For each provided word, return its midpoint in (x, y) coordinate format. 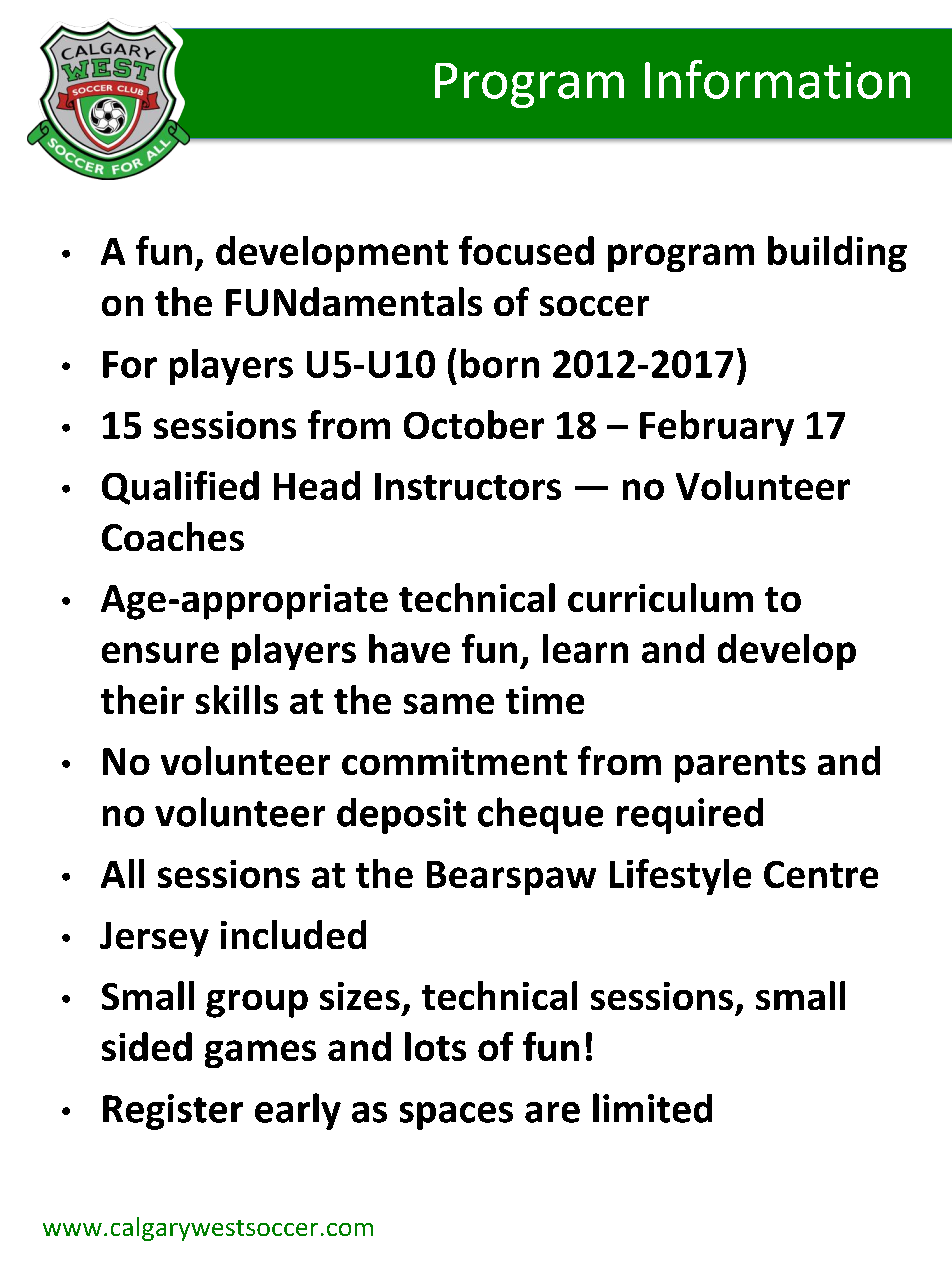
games (260, 1054)
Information (777, 79)
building (837, 254)
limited (652, 1108)
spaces (456, 1116)
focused (526, 250)
